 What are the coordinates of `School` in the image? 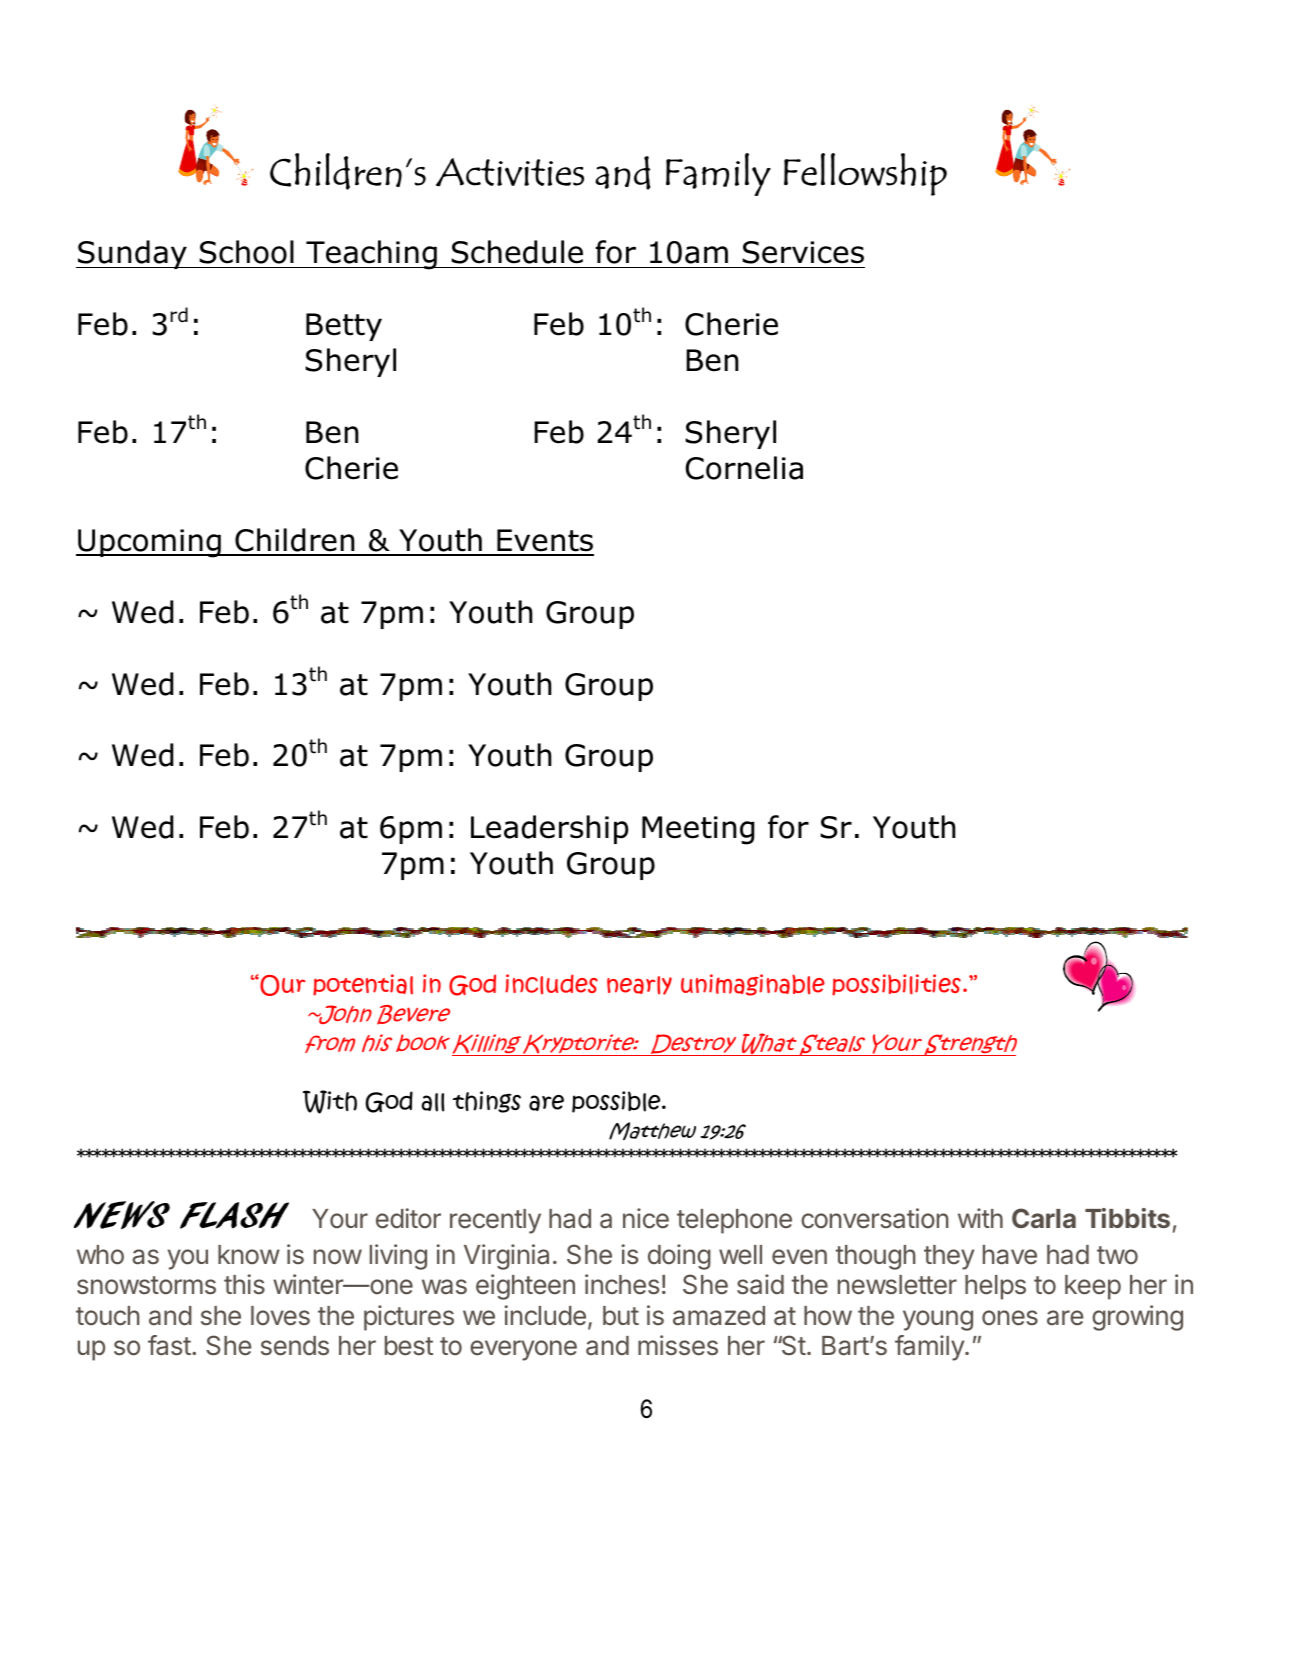 It's located at (246, 252).
